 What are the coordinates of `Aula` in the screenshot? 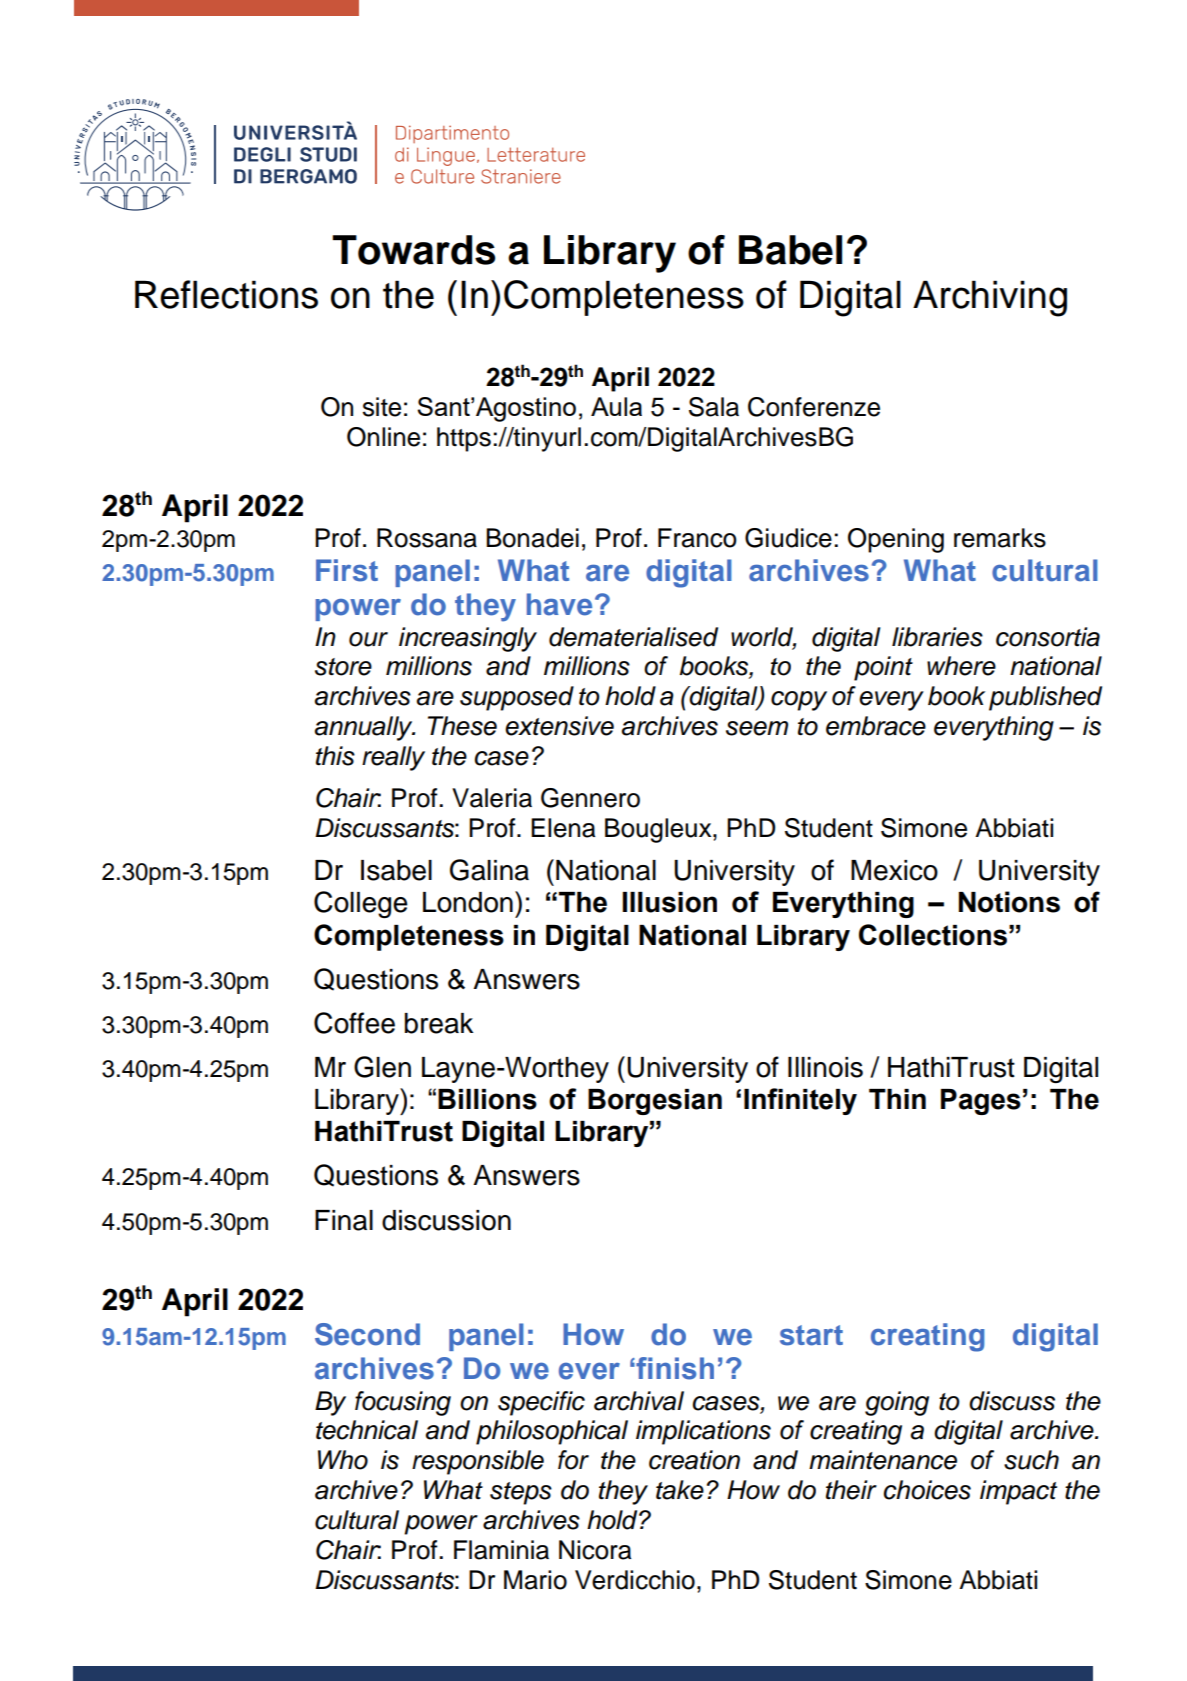 It's located at (616, 406).
